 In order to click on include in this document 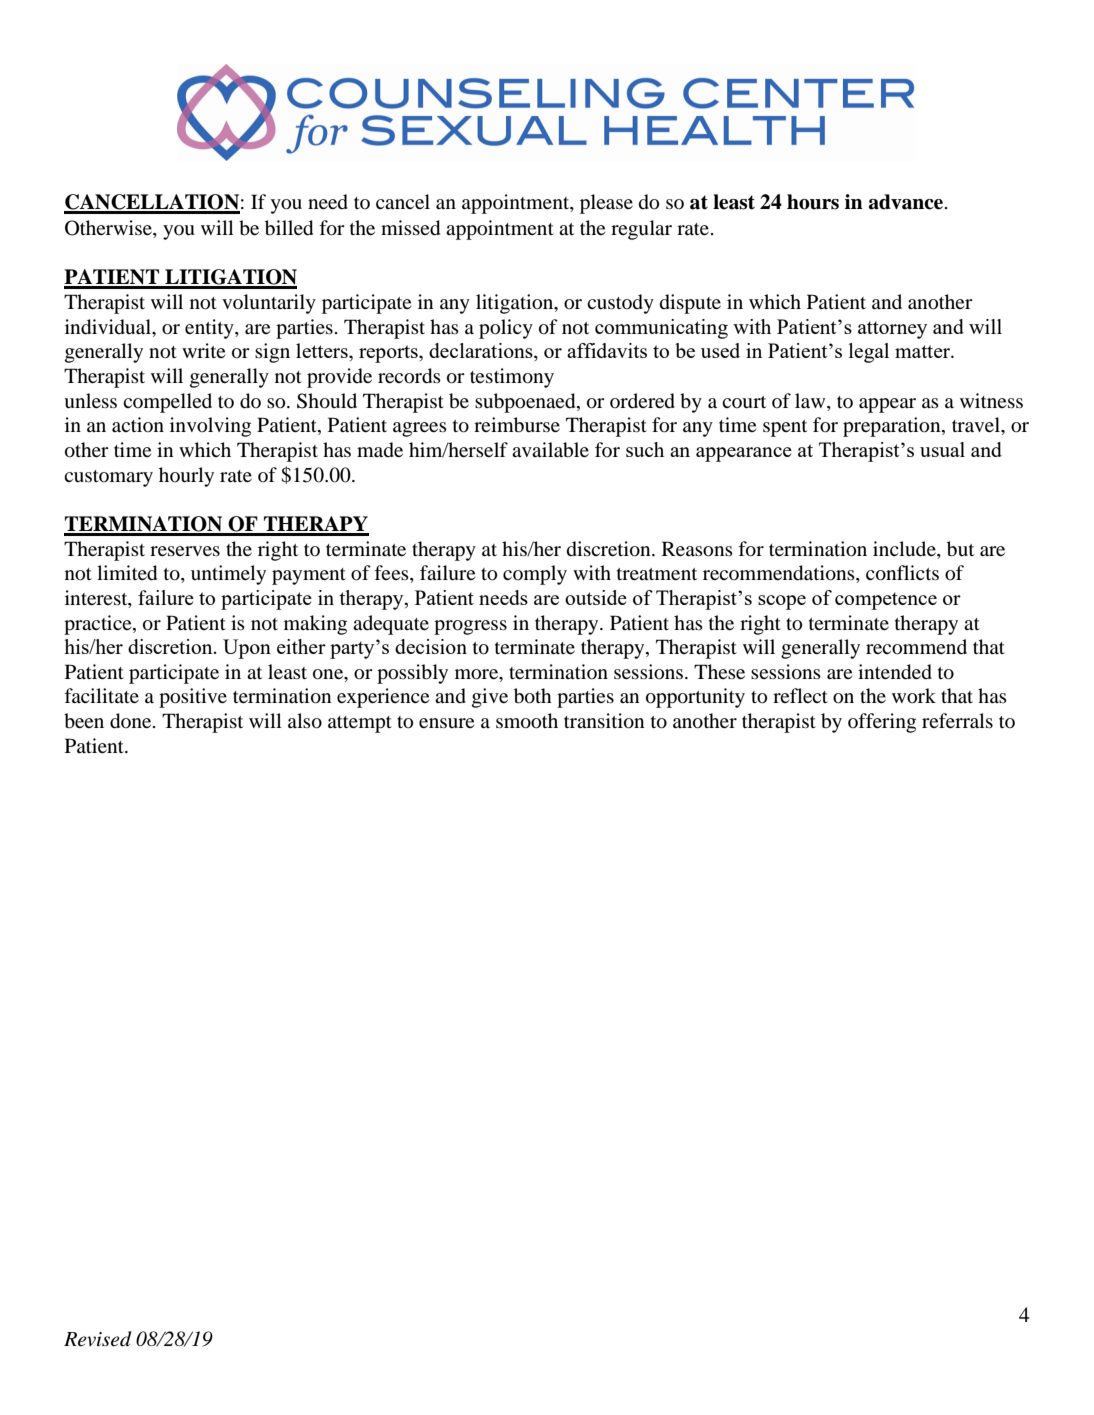, I will do `click(905, 548)`.
